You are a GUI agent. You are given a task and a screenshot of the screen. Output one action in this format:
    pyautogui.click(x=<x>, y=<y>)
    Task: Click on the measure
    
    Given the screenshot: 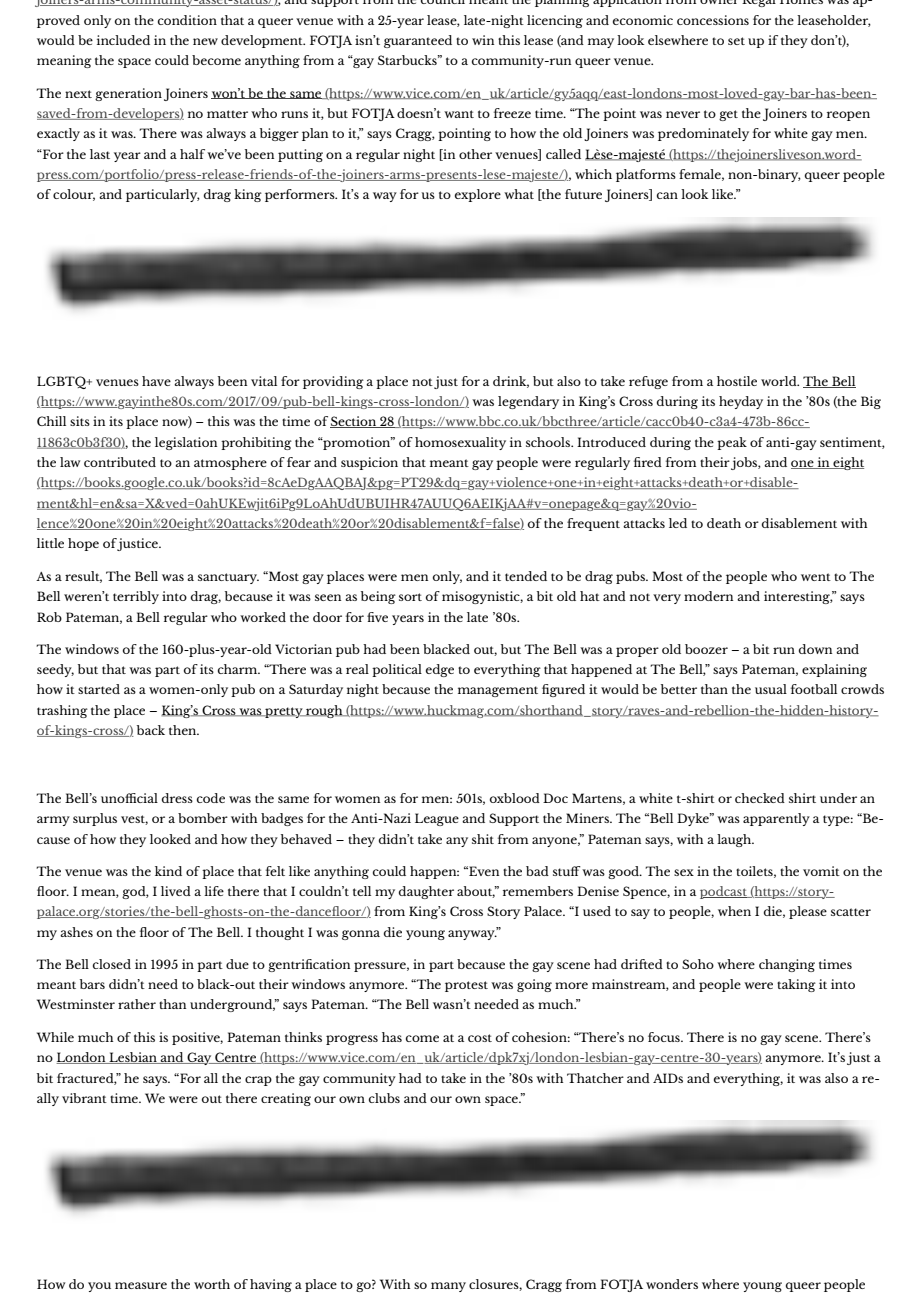 What is the action you would take?
    pyautogui.click(x=141, y=1285)
